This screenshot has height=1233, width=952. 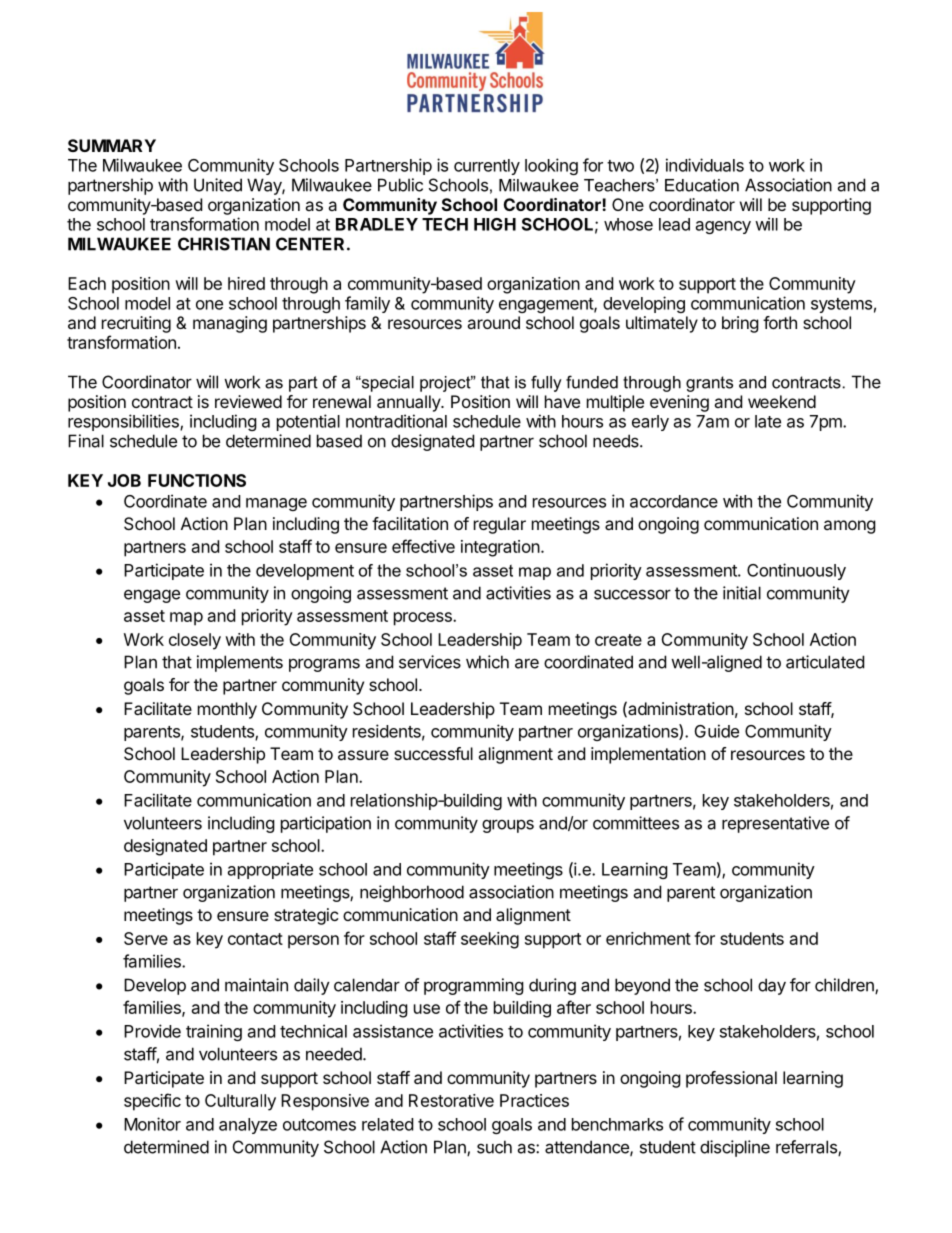 I want to click on individuals, so click(x=705, y=165).
